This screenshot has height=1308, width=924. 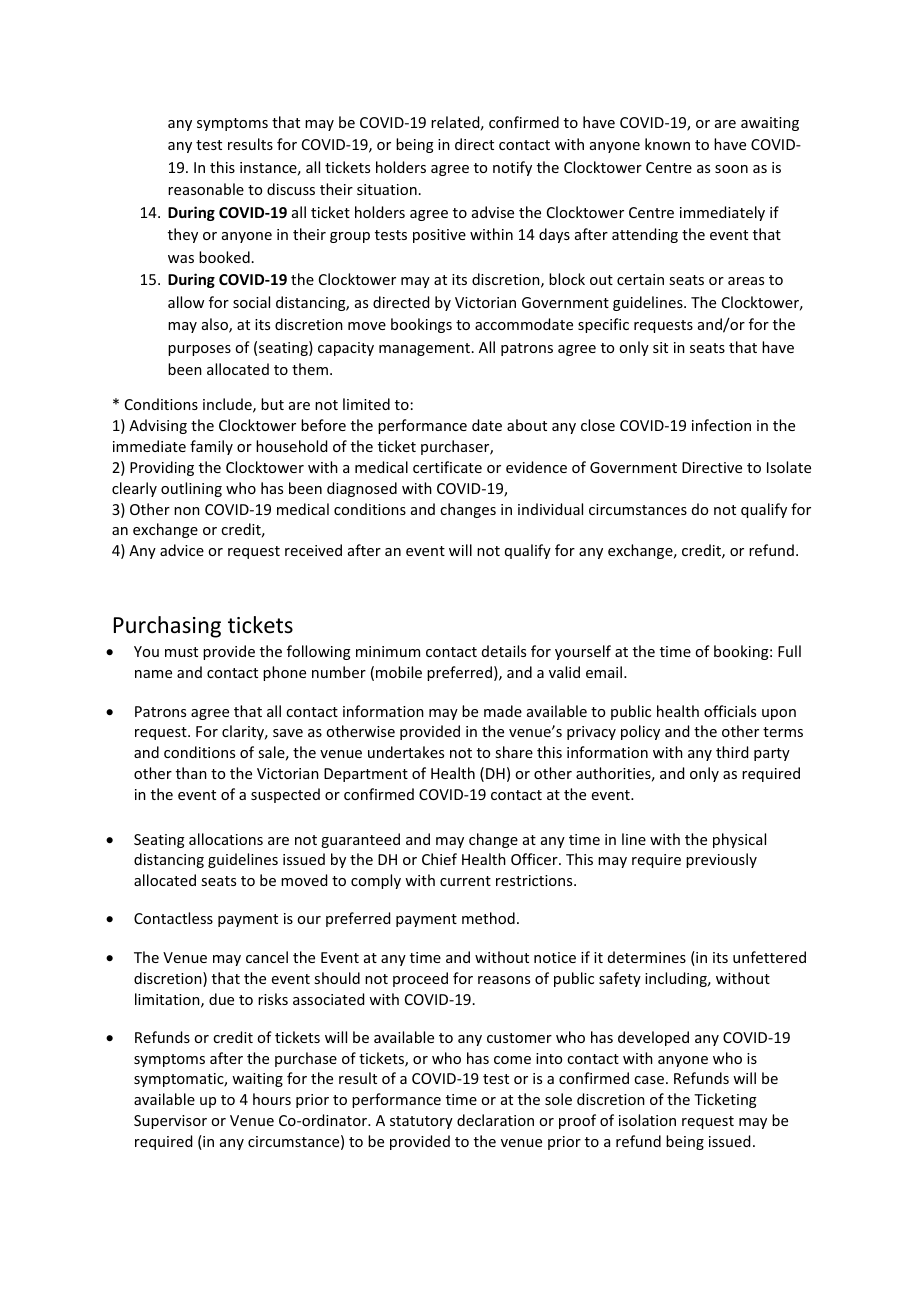 What do you see at coordinates (514, 752) in the screenshot?
I see `share` at bounding box center [514, 752].
